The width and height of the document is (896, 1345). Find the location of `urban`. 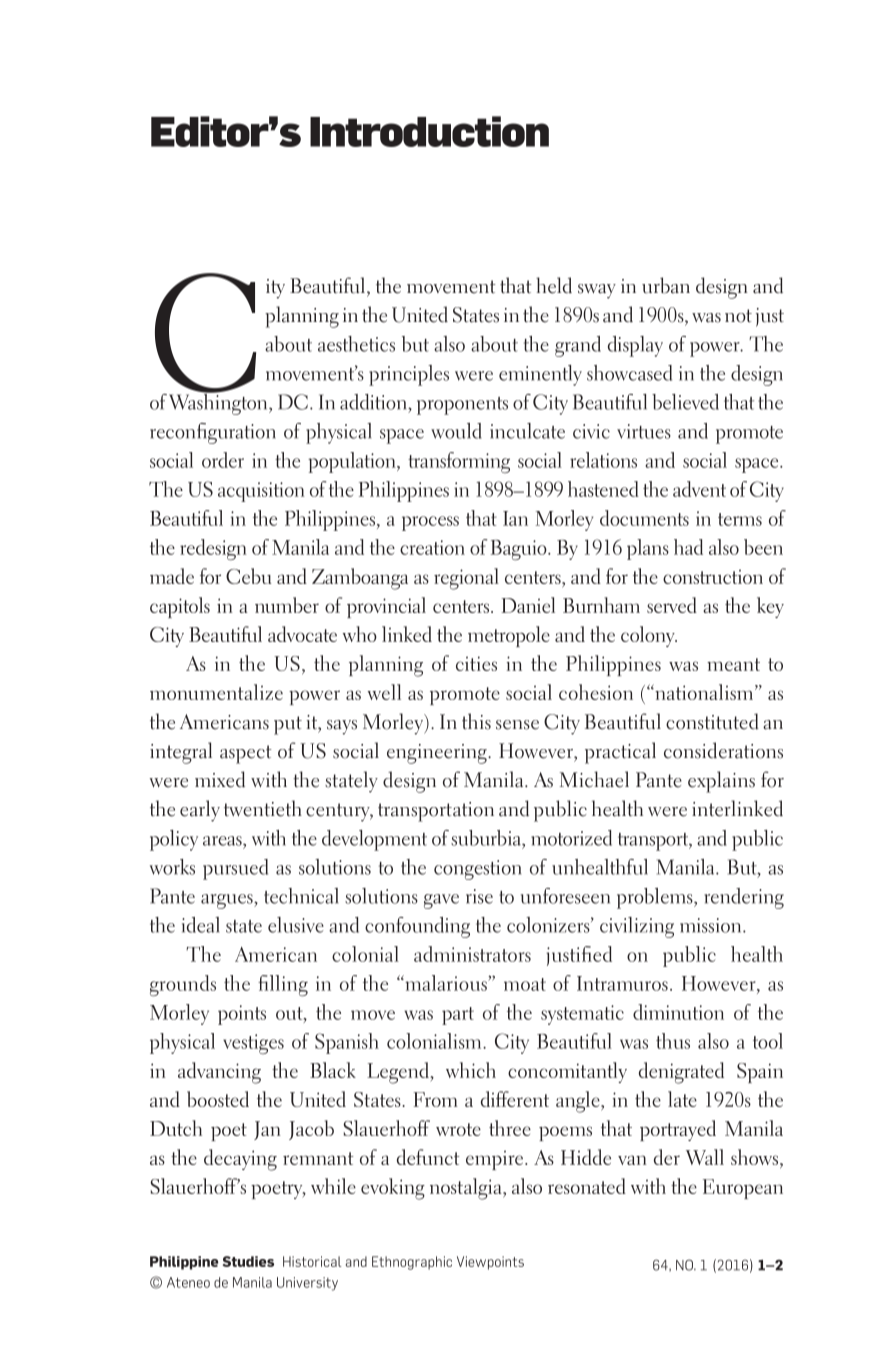

urban is located at coordinates (666, 285).
